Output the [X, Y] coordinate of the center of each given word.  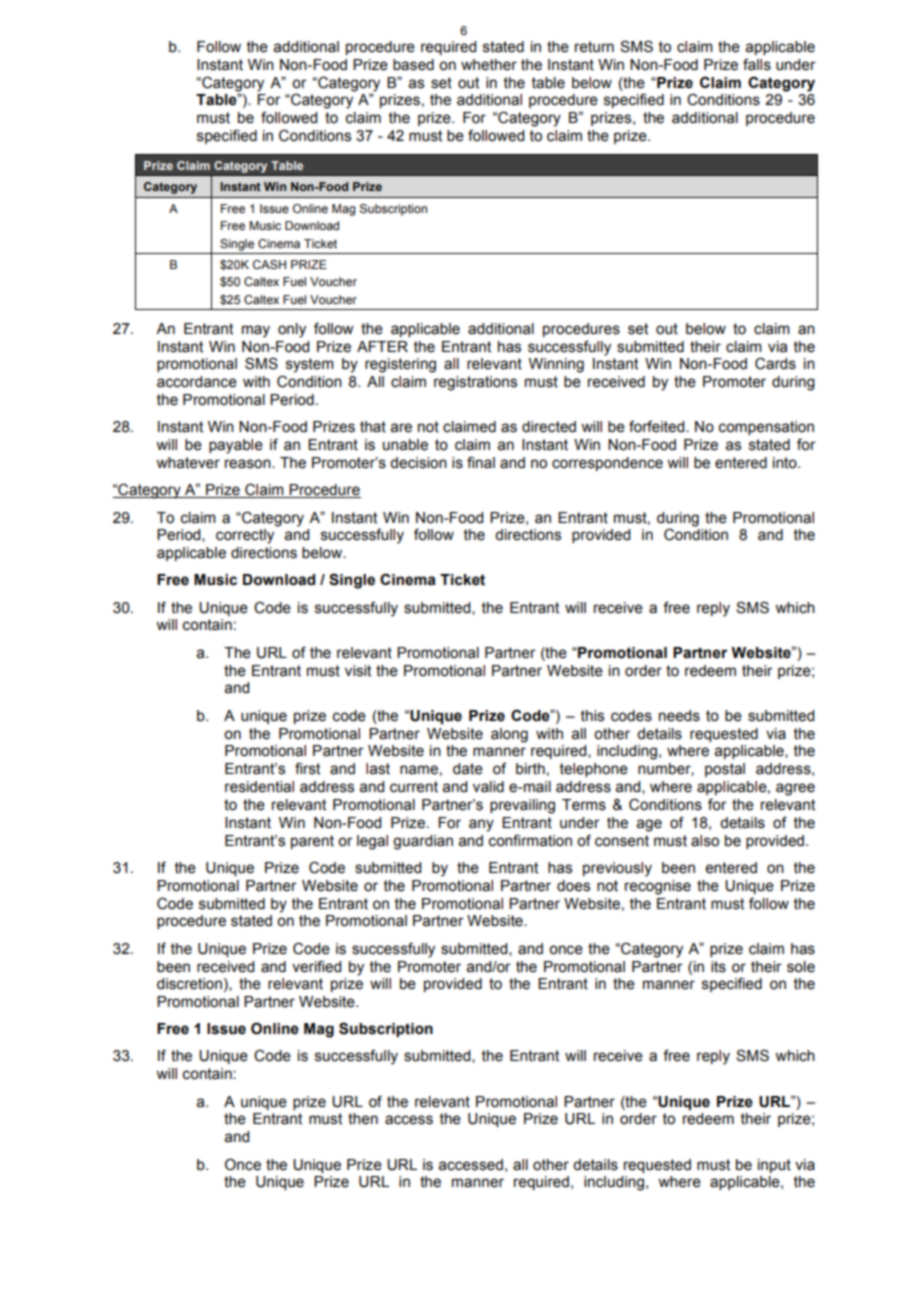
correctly [245, 536]
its [718, 967]
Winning [556, 365]
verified [316, 966]
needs [679, 716]
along [509, 735]
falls [757, 64]
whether [489, 65]
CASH [269, 264]
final [481, 462]
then [363, 1119]
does [573, 886]
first [307, 768]
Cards [775, 363]
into [786, 463]
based [413, 65]
